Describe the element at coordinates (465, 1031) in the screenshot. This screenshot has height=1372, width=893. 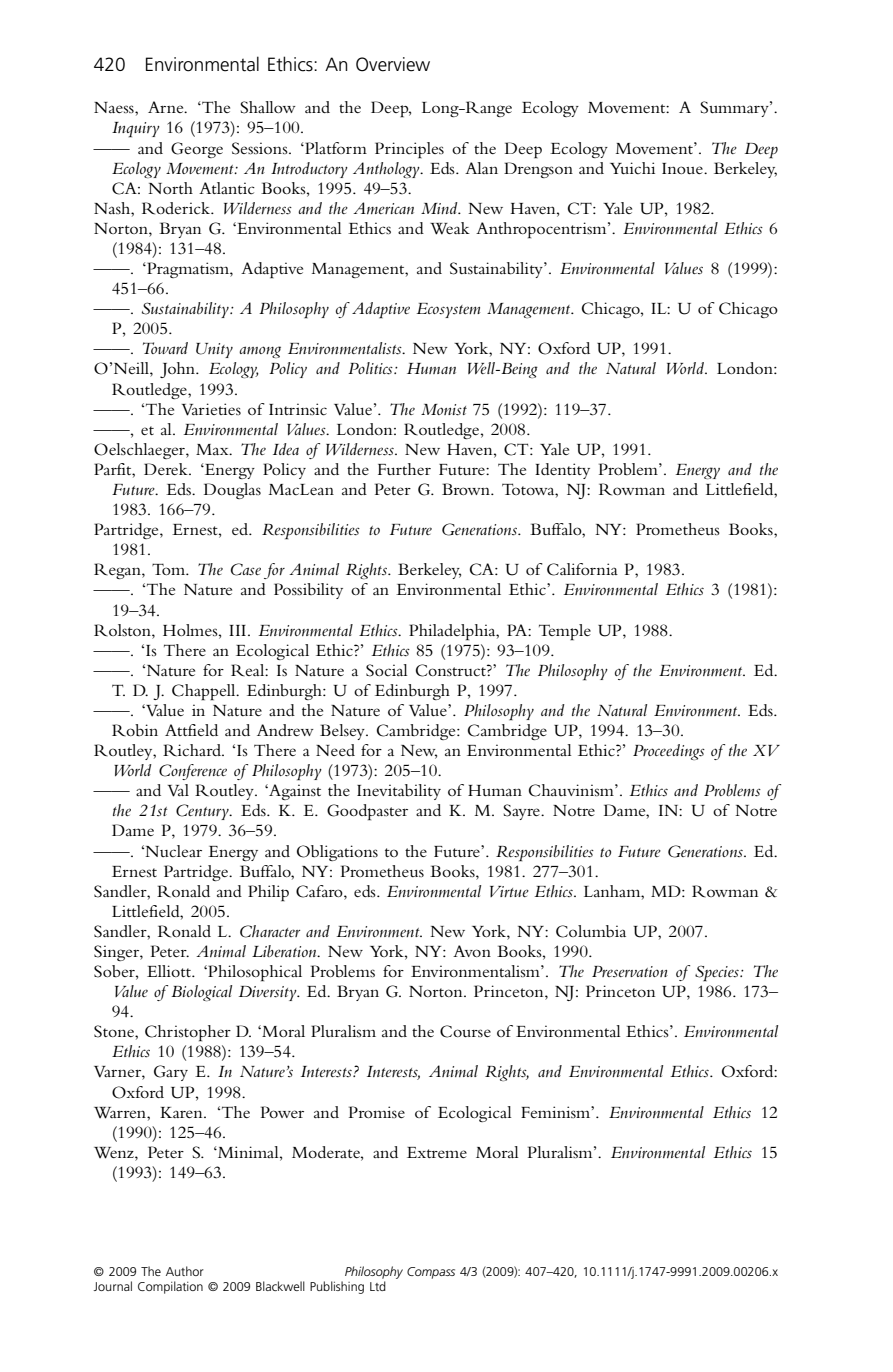
I see `Course` at that location.
